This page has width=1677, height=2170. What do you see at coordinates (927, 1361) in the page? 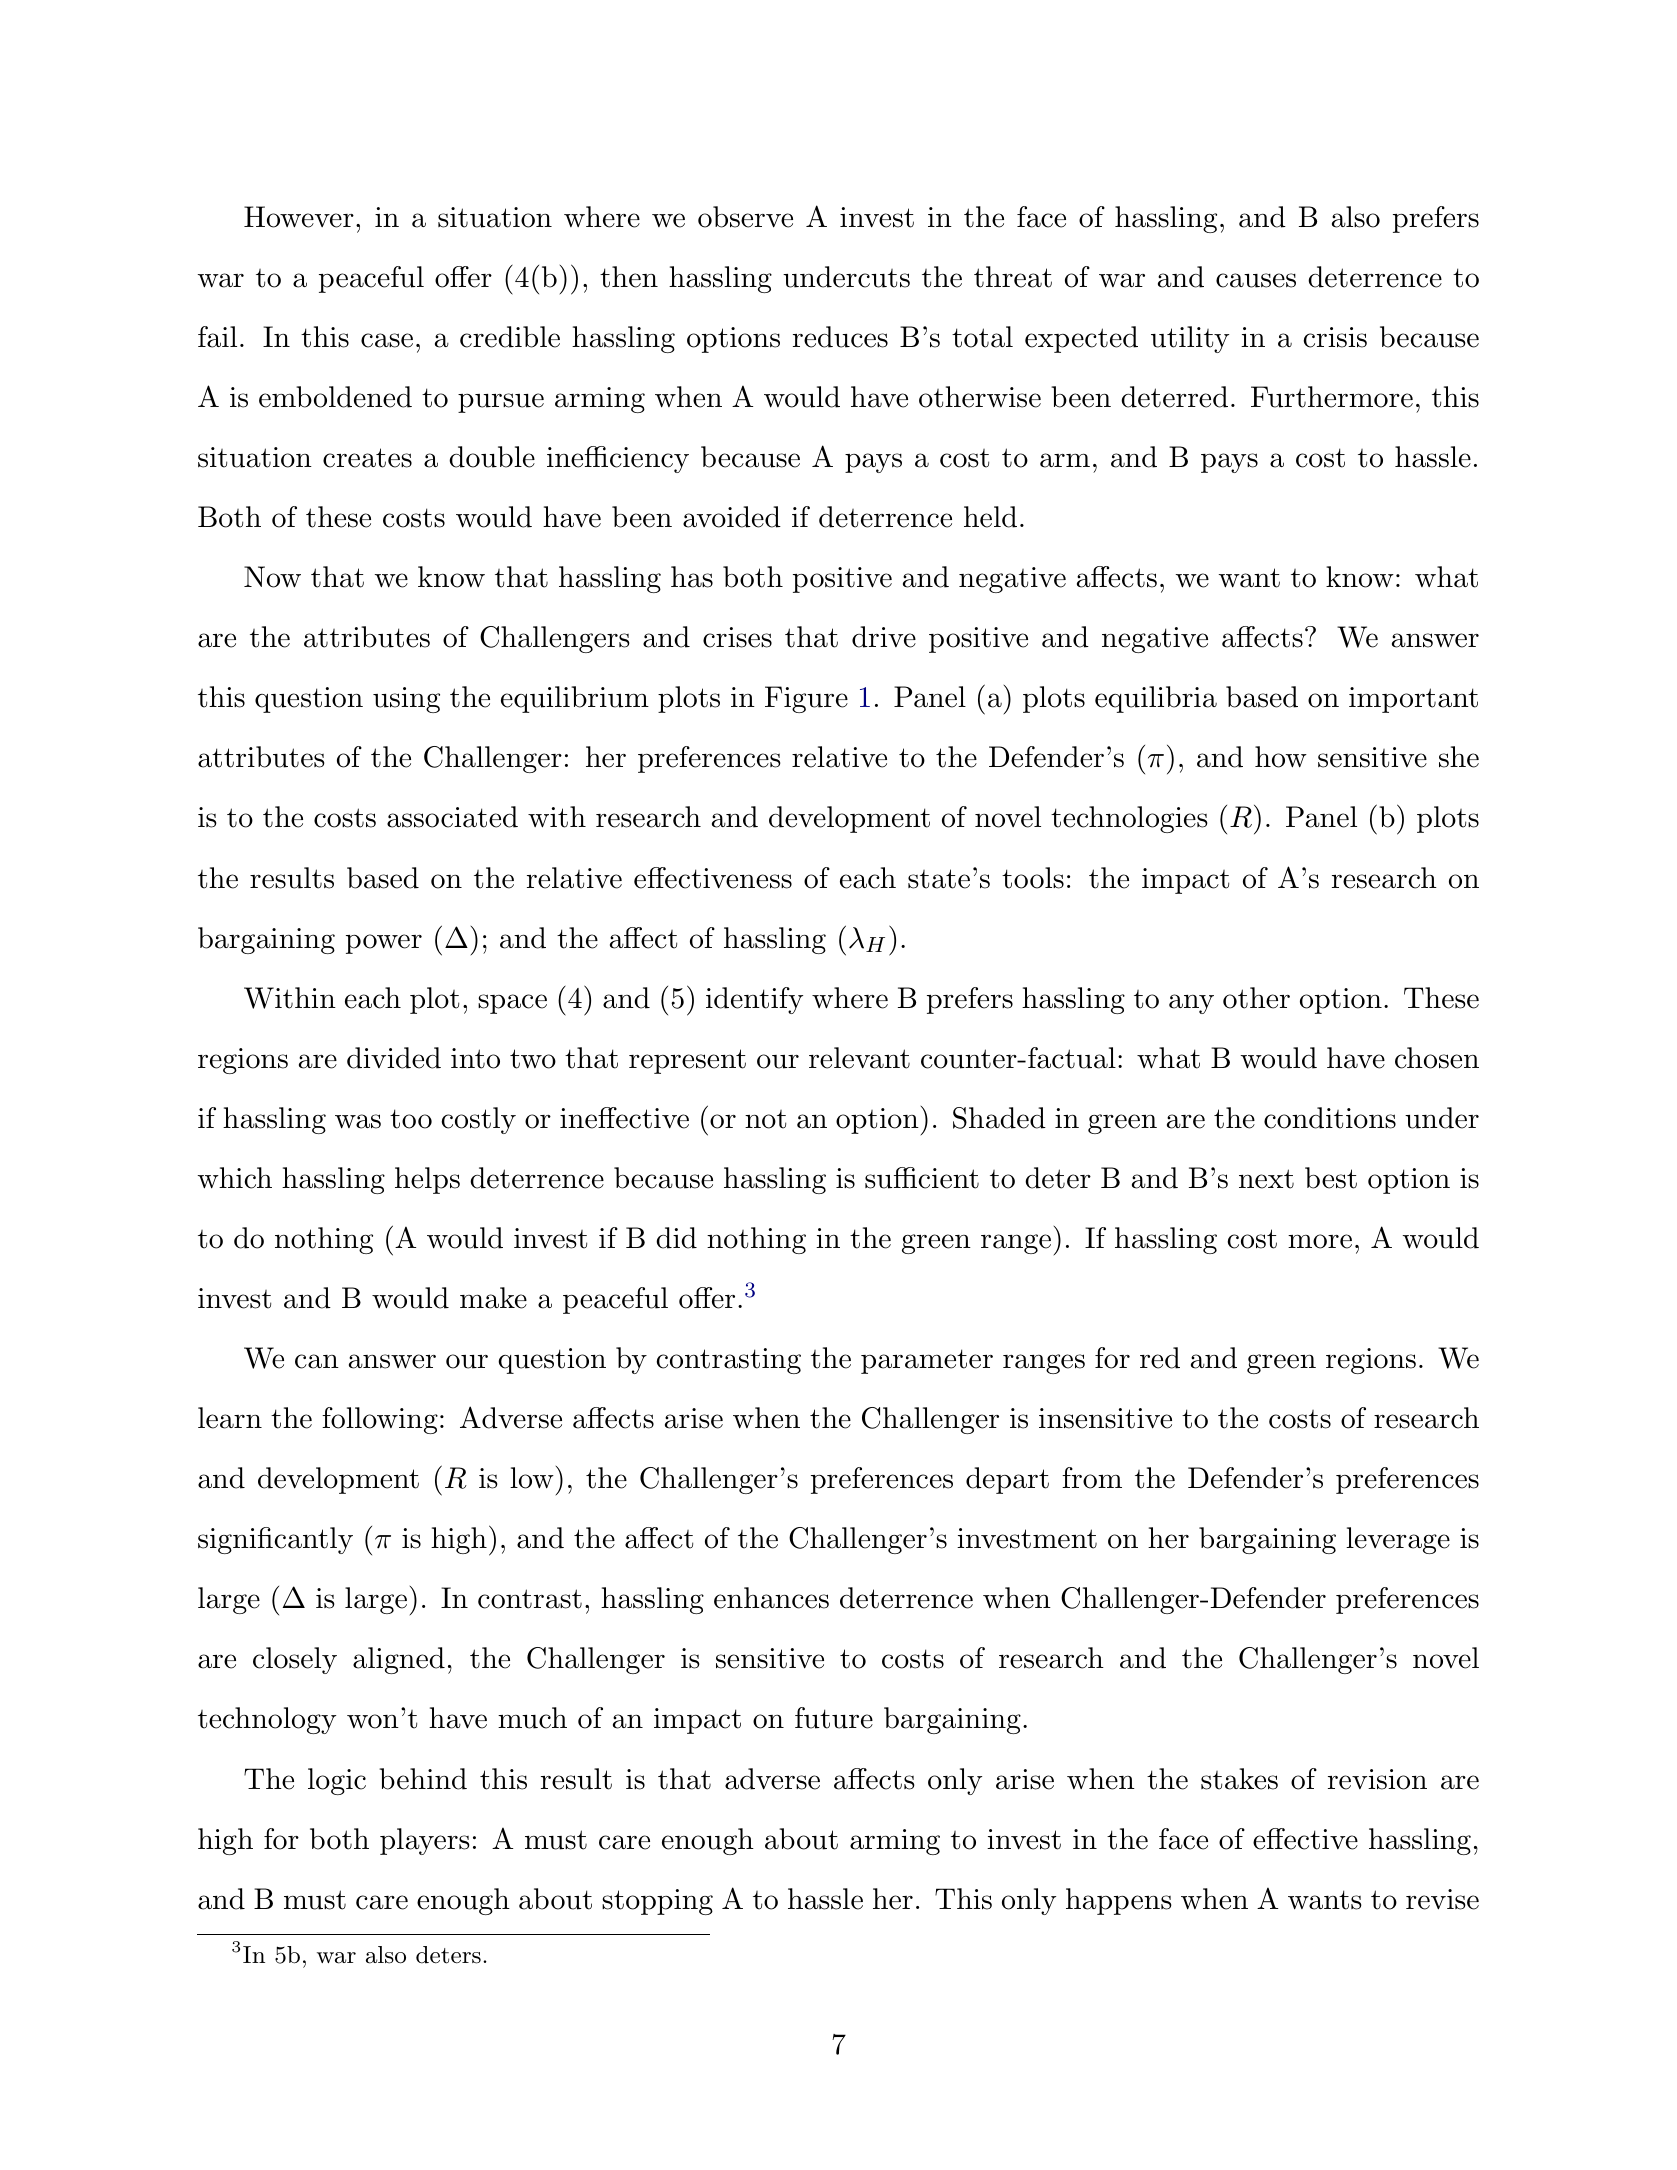
I see `parameter` at bounding box center [927, 1361].
